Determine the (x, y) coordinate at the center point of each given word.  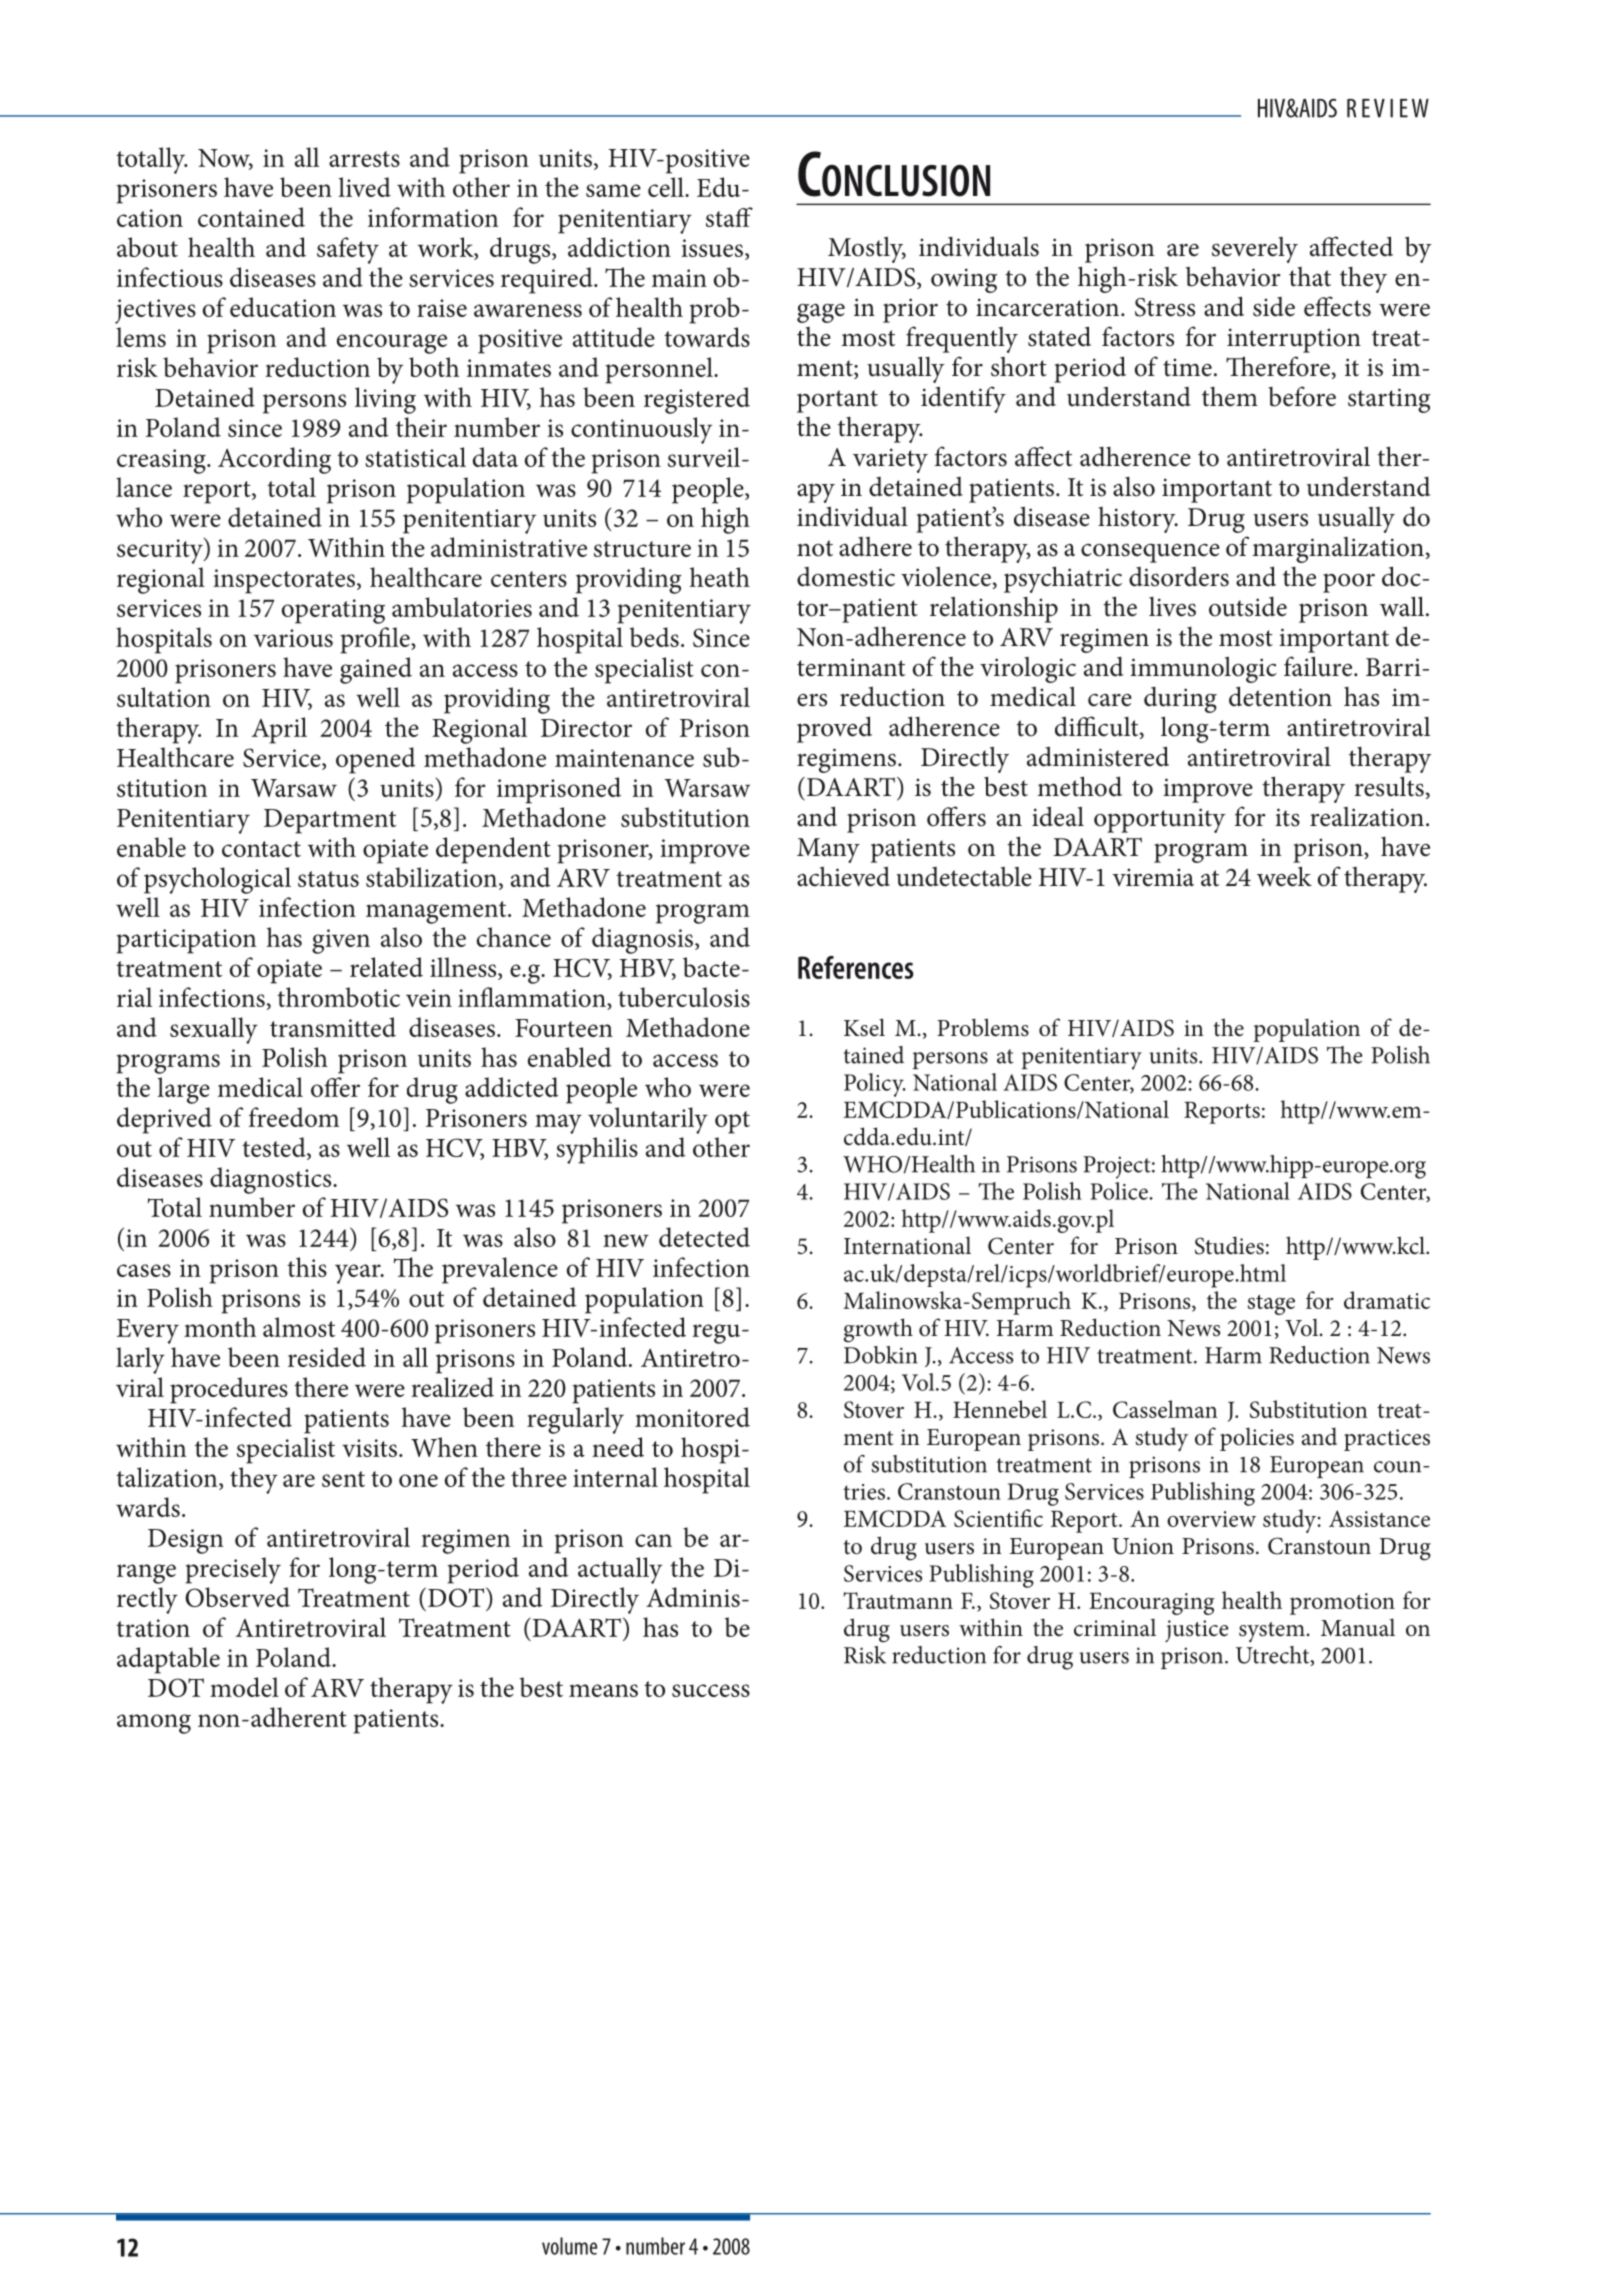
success (711, 1690)
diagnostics (272, 1180)
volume (569, 2246)
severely (1255, 250)
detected (704, 1237)
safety (348, 250)
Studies (1229, 1245)
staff (729, 217)
